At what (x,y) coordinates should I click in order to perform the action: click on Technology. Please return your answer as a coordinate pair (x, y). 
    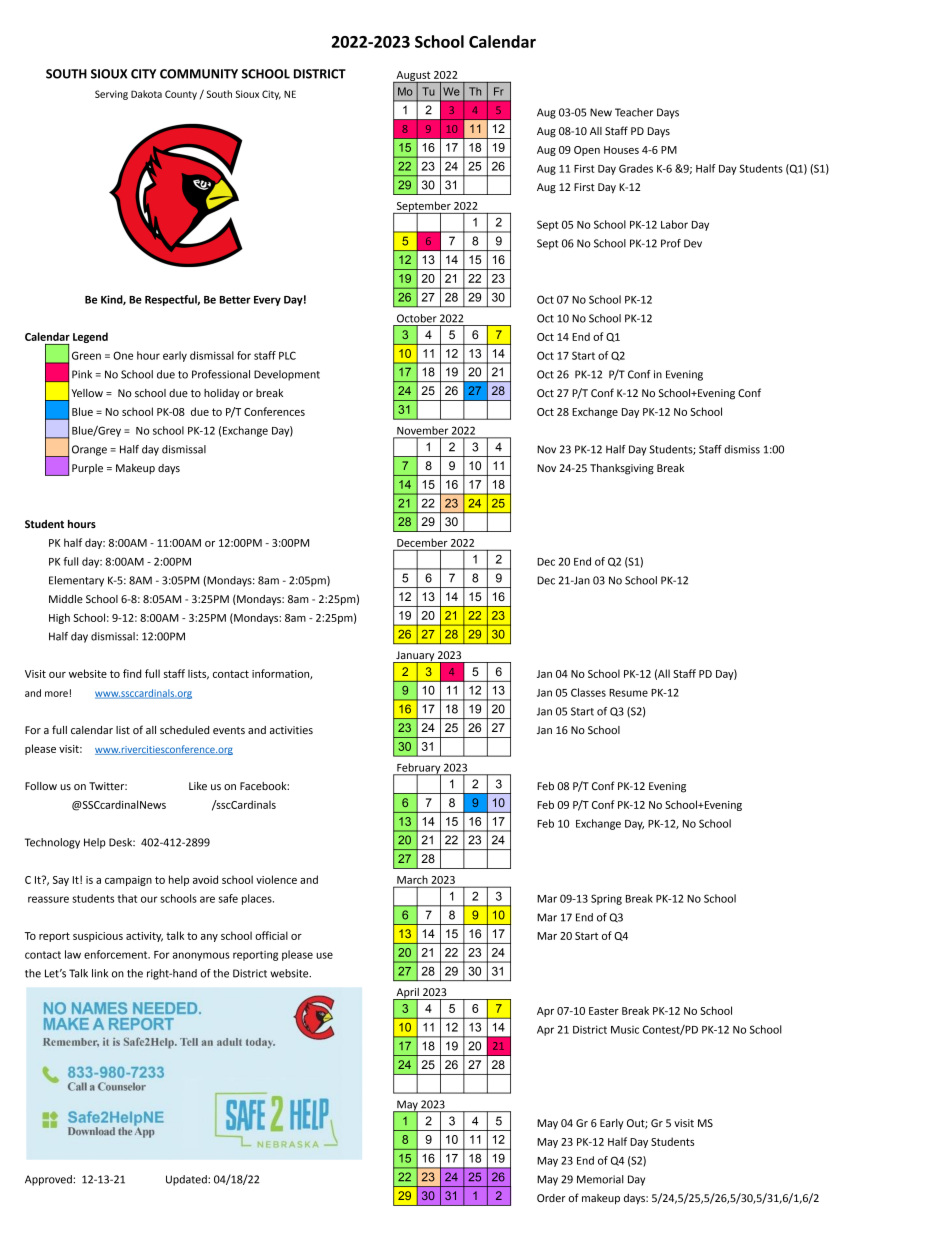
    Looking at the image, I should click on (52, 843).
